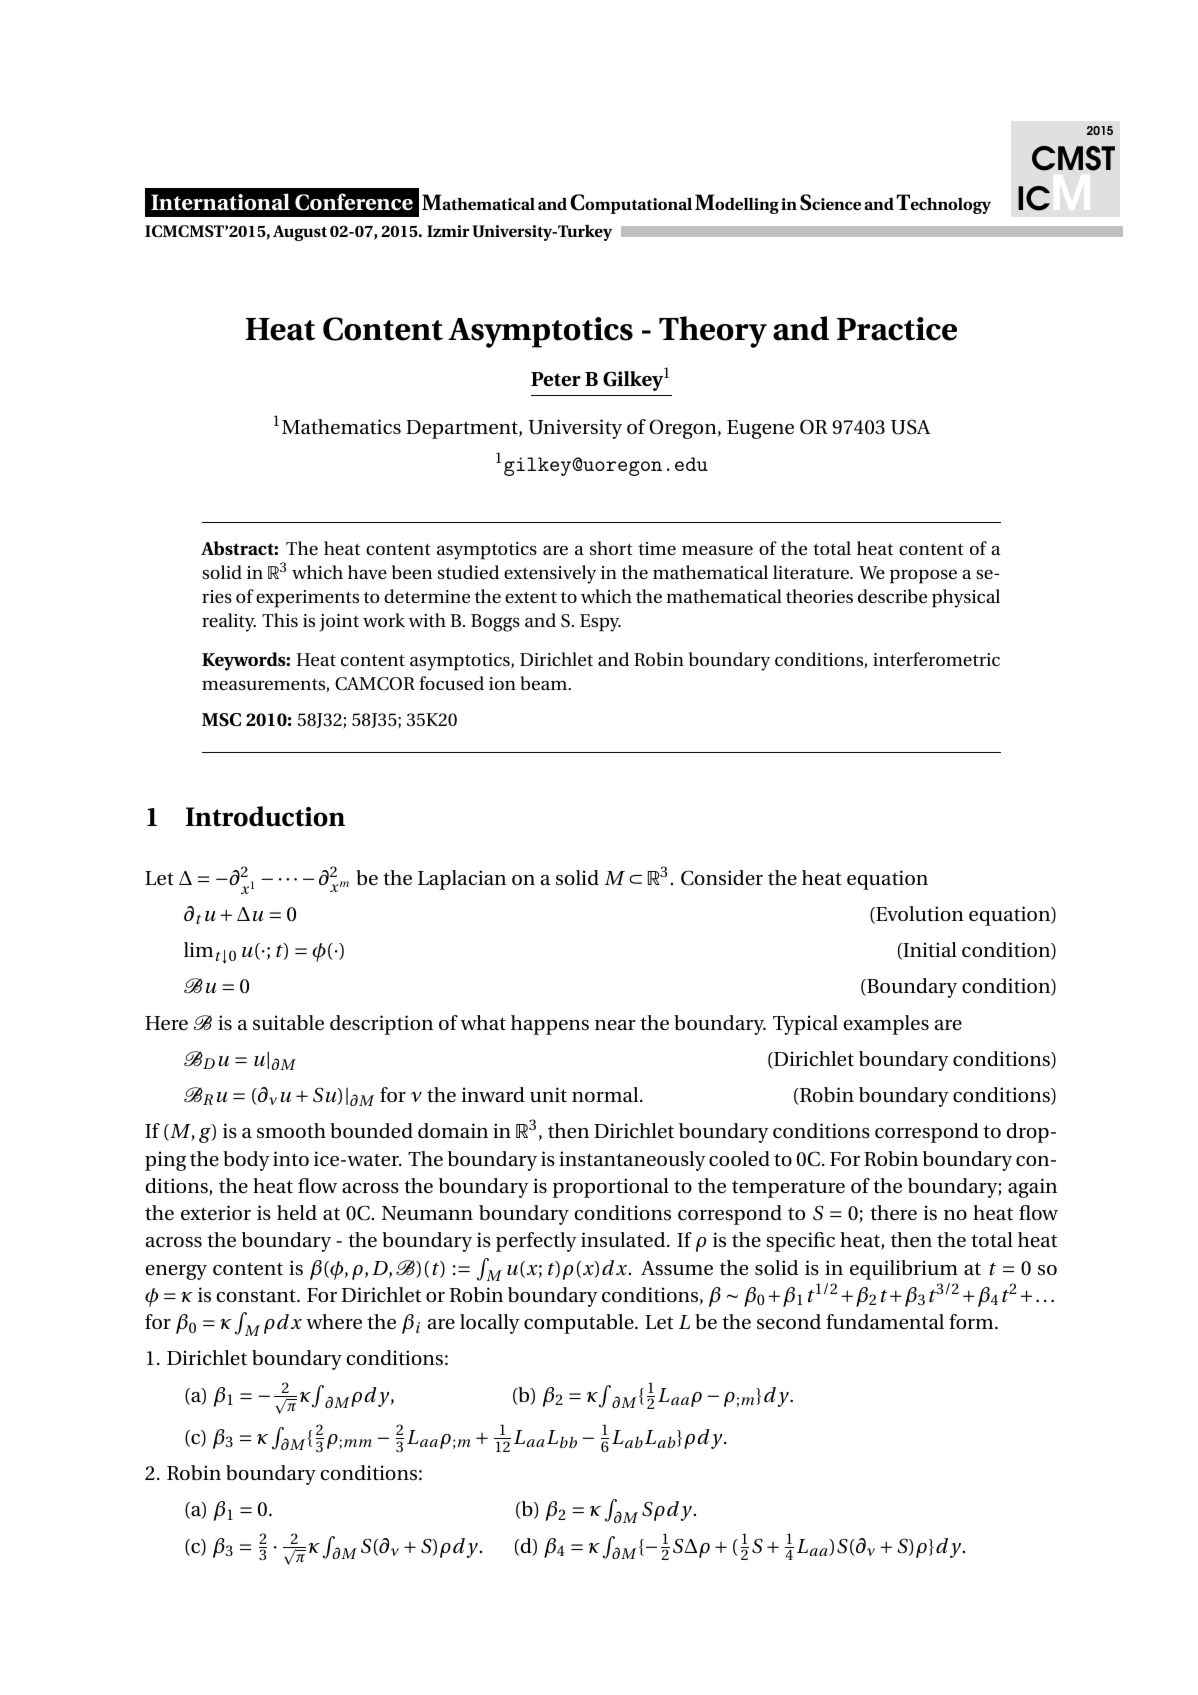 The width and height of the screenshot is (1198, 1695). Describe the element at coordinates (300, 233) in the screenshot. I see `August` at that location.
